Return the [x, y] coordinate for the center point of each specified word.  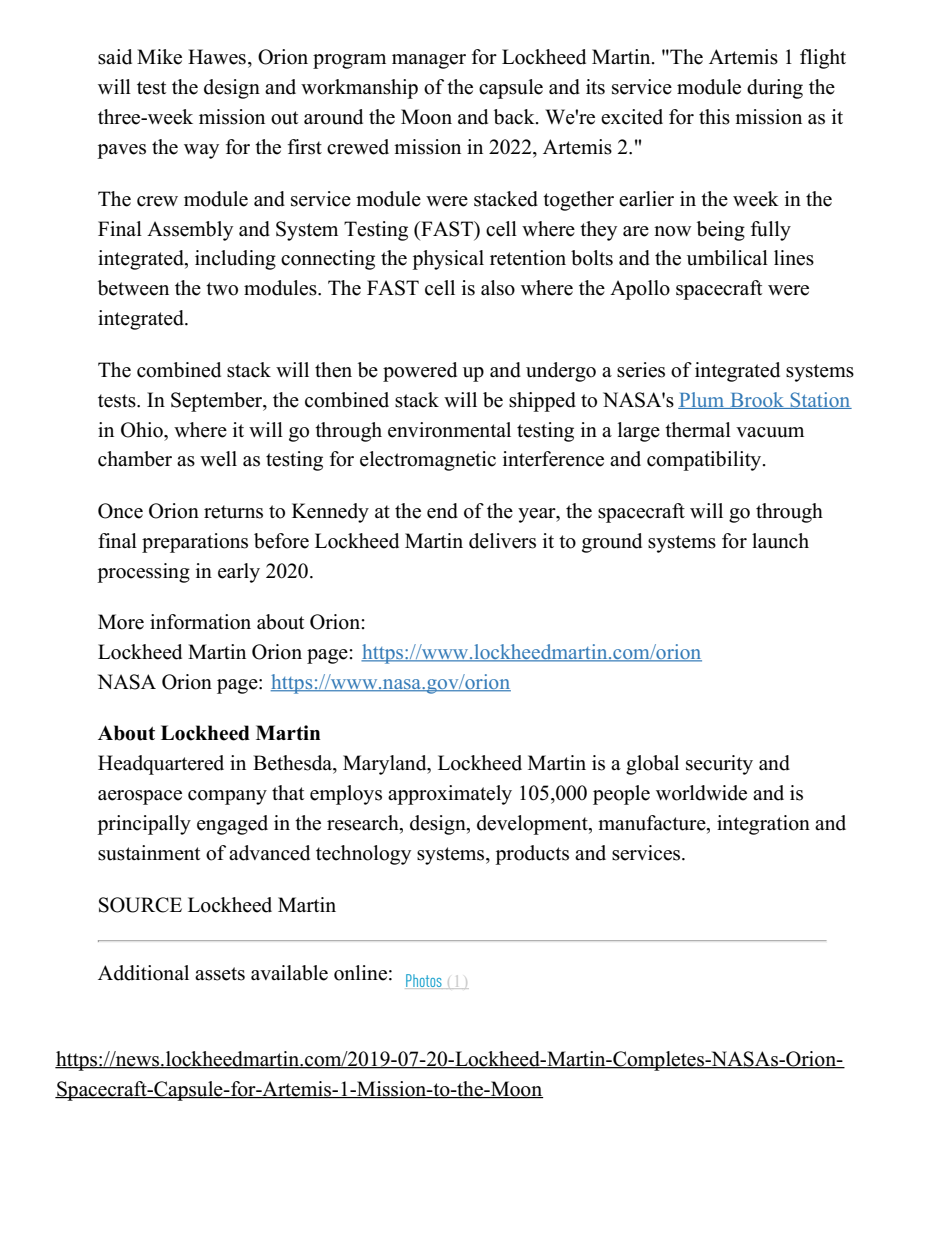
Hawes [217, 57]
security [719, 765]
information [200, 622]
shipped [542, 402]
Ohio [143, 430]
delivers [502, 541]
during [775, 89]
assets [220, 974]
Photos [424, 981]
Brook [757, 400]
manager [429, 61]
